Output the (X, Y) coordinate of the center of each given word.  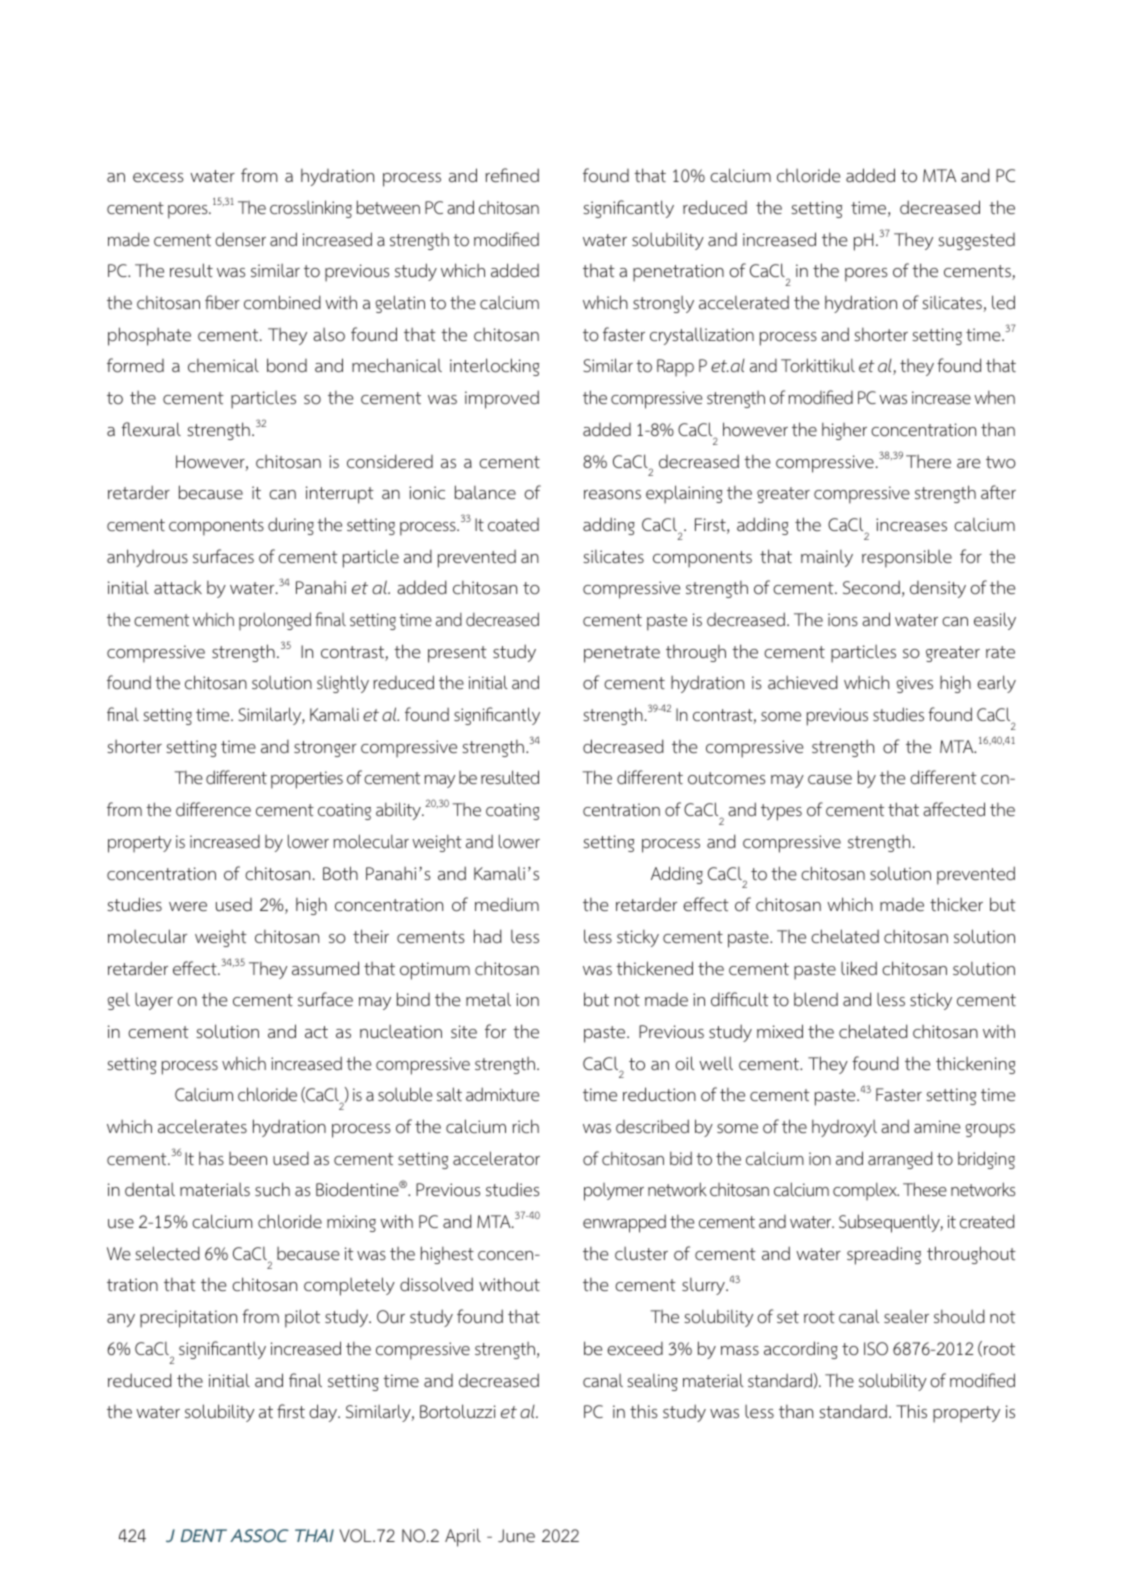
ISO (876, 1349)
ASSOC (259, 1535)
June (516, 1535)
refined (512, 175)
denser (240, 239)
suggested (976, 241)
